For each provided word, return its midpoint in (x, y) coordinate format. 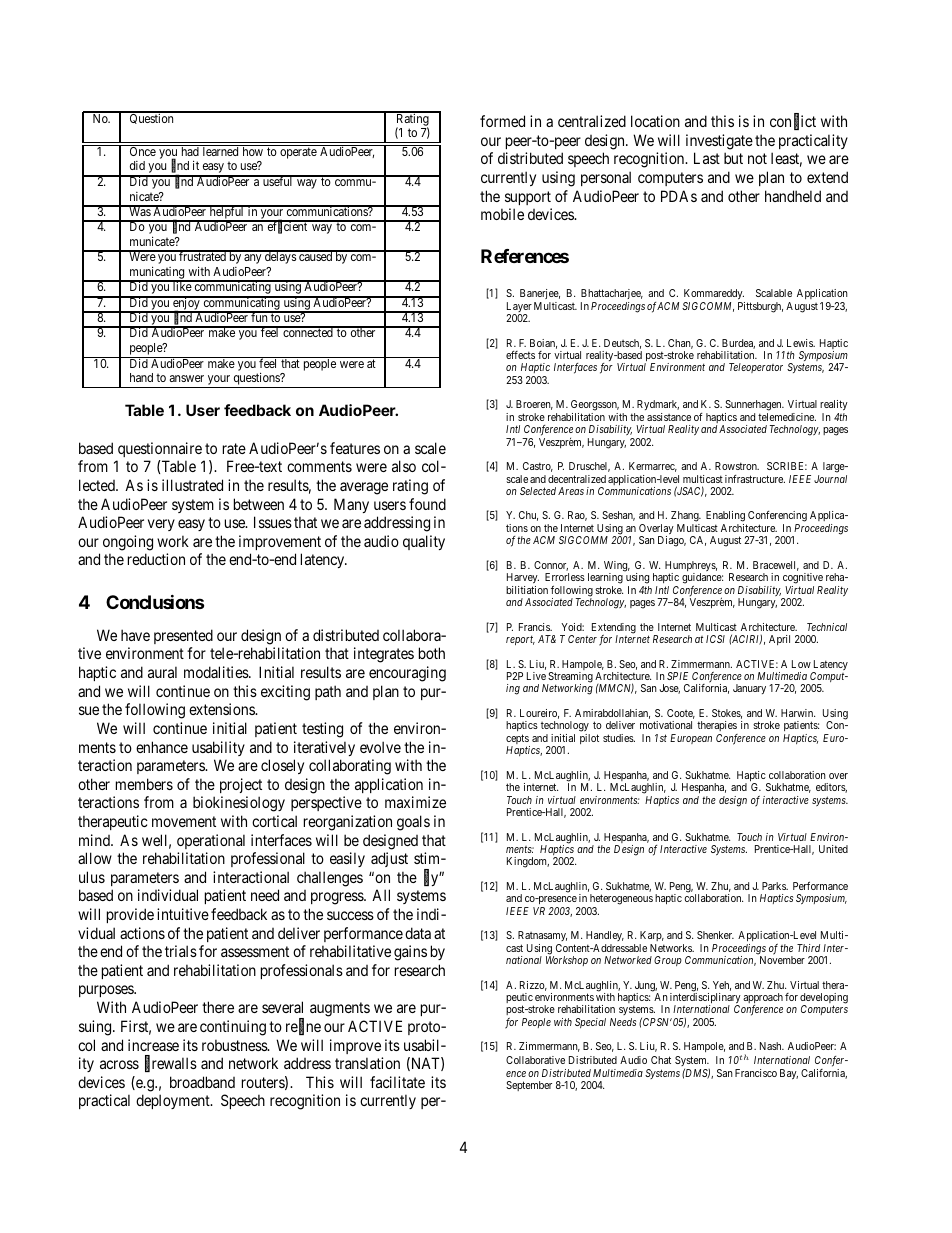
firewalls (171, 1064)
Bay (789, 1074)
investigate (719, 142)
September (529, 1086)
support (528, 198)
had (190, 150)
